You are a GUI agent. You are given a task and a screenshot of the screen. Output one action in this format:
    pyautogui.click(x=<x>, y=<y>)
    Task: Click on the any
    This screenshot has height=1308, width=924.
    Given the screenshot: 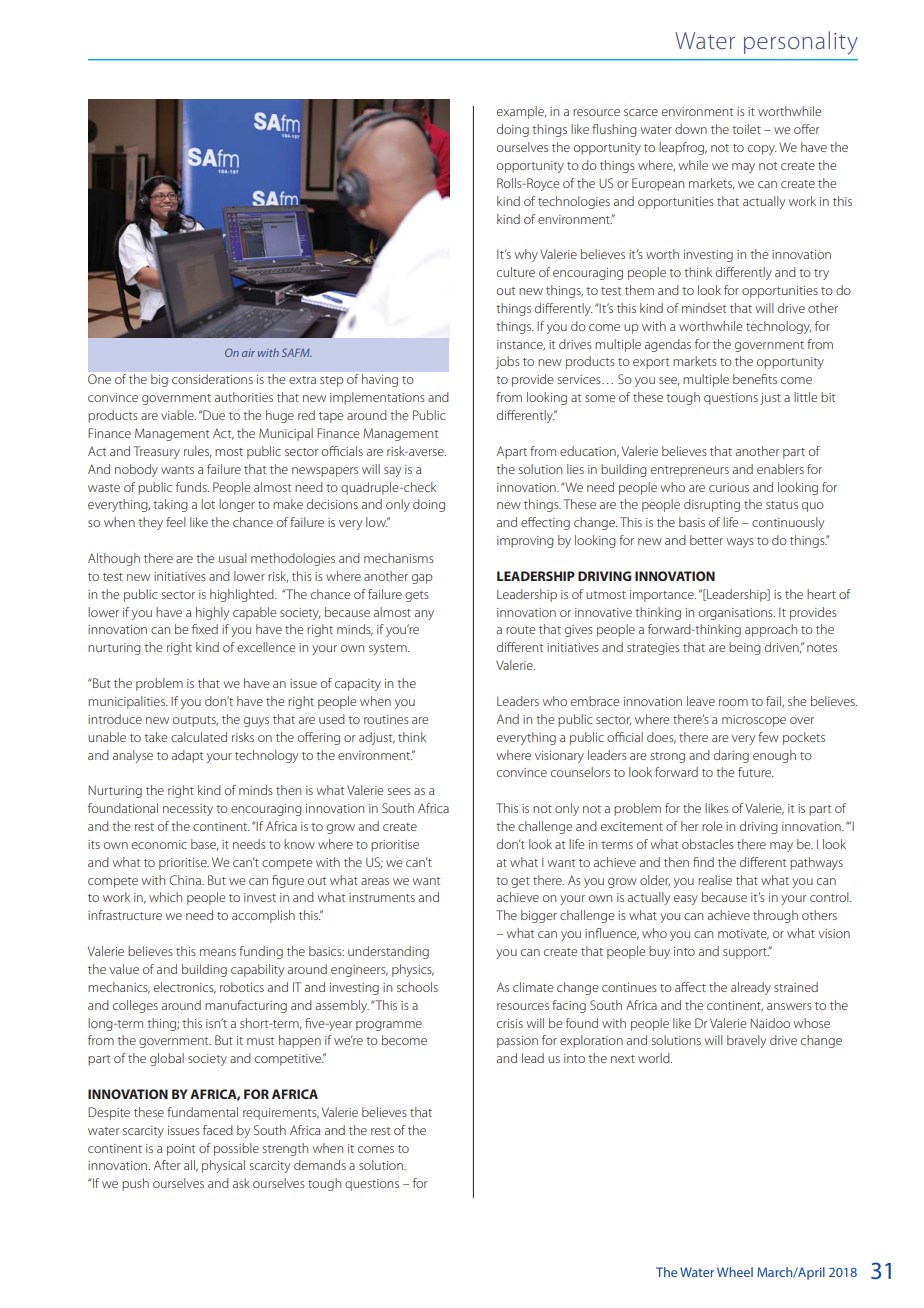 What is the action you would take?
    pyautogui.click(x=424, y=615)
